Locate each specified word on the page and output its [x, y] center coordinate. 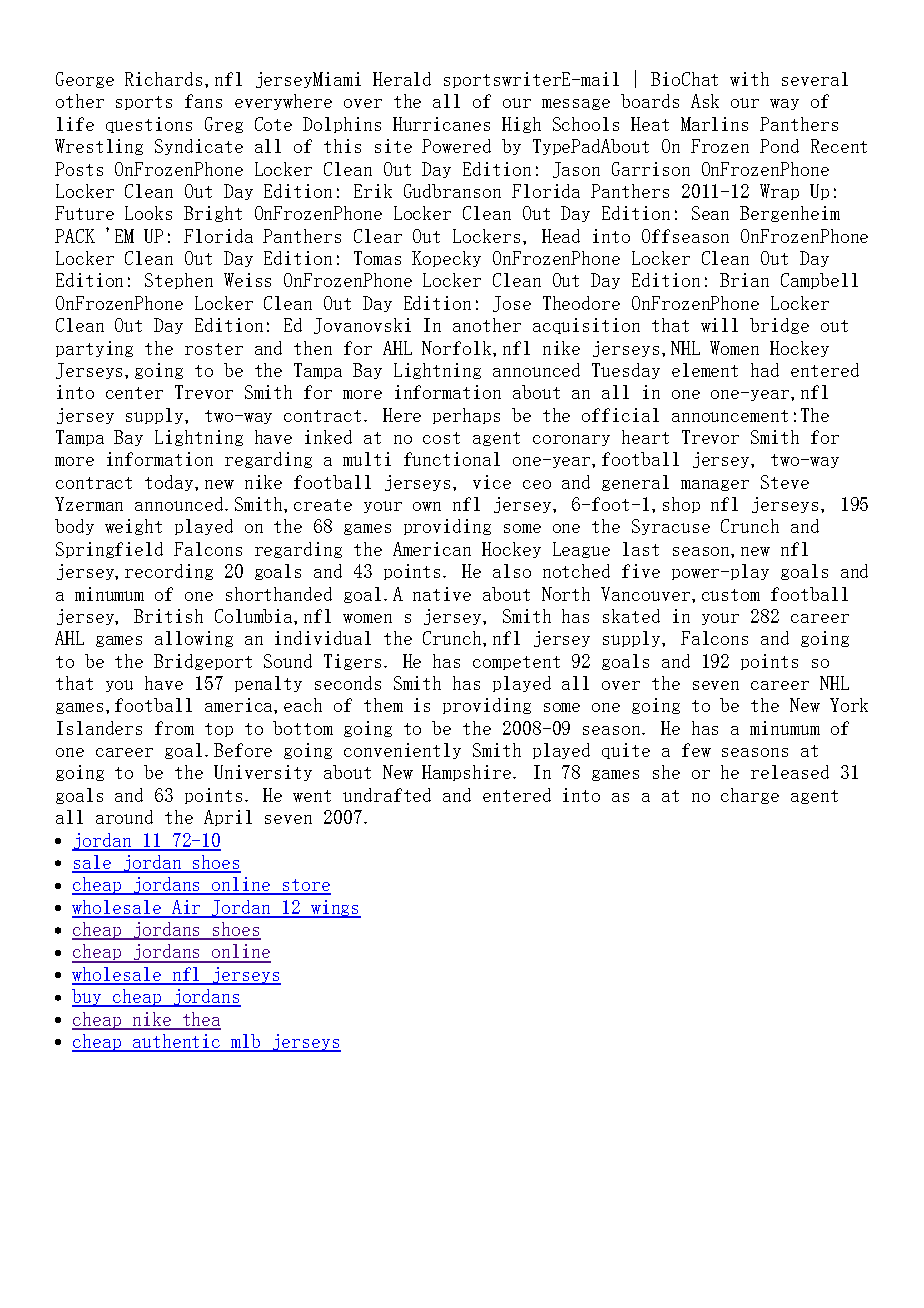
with [749, 79]
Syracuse [671, 527]
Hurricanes [441, 124]
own [427, 506]
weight [133, 527]
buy [88, 998]
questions [149, 125]
